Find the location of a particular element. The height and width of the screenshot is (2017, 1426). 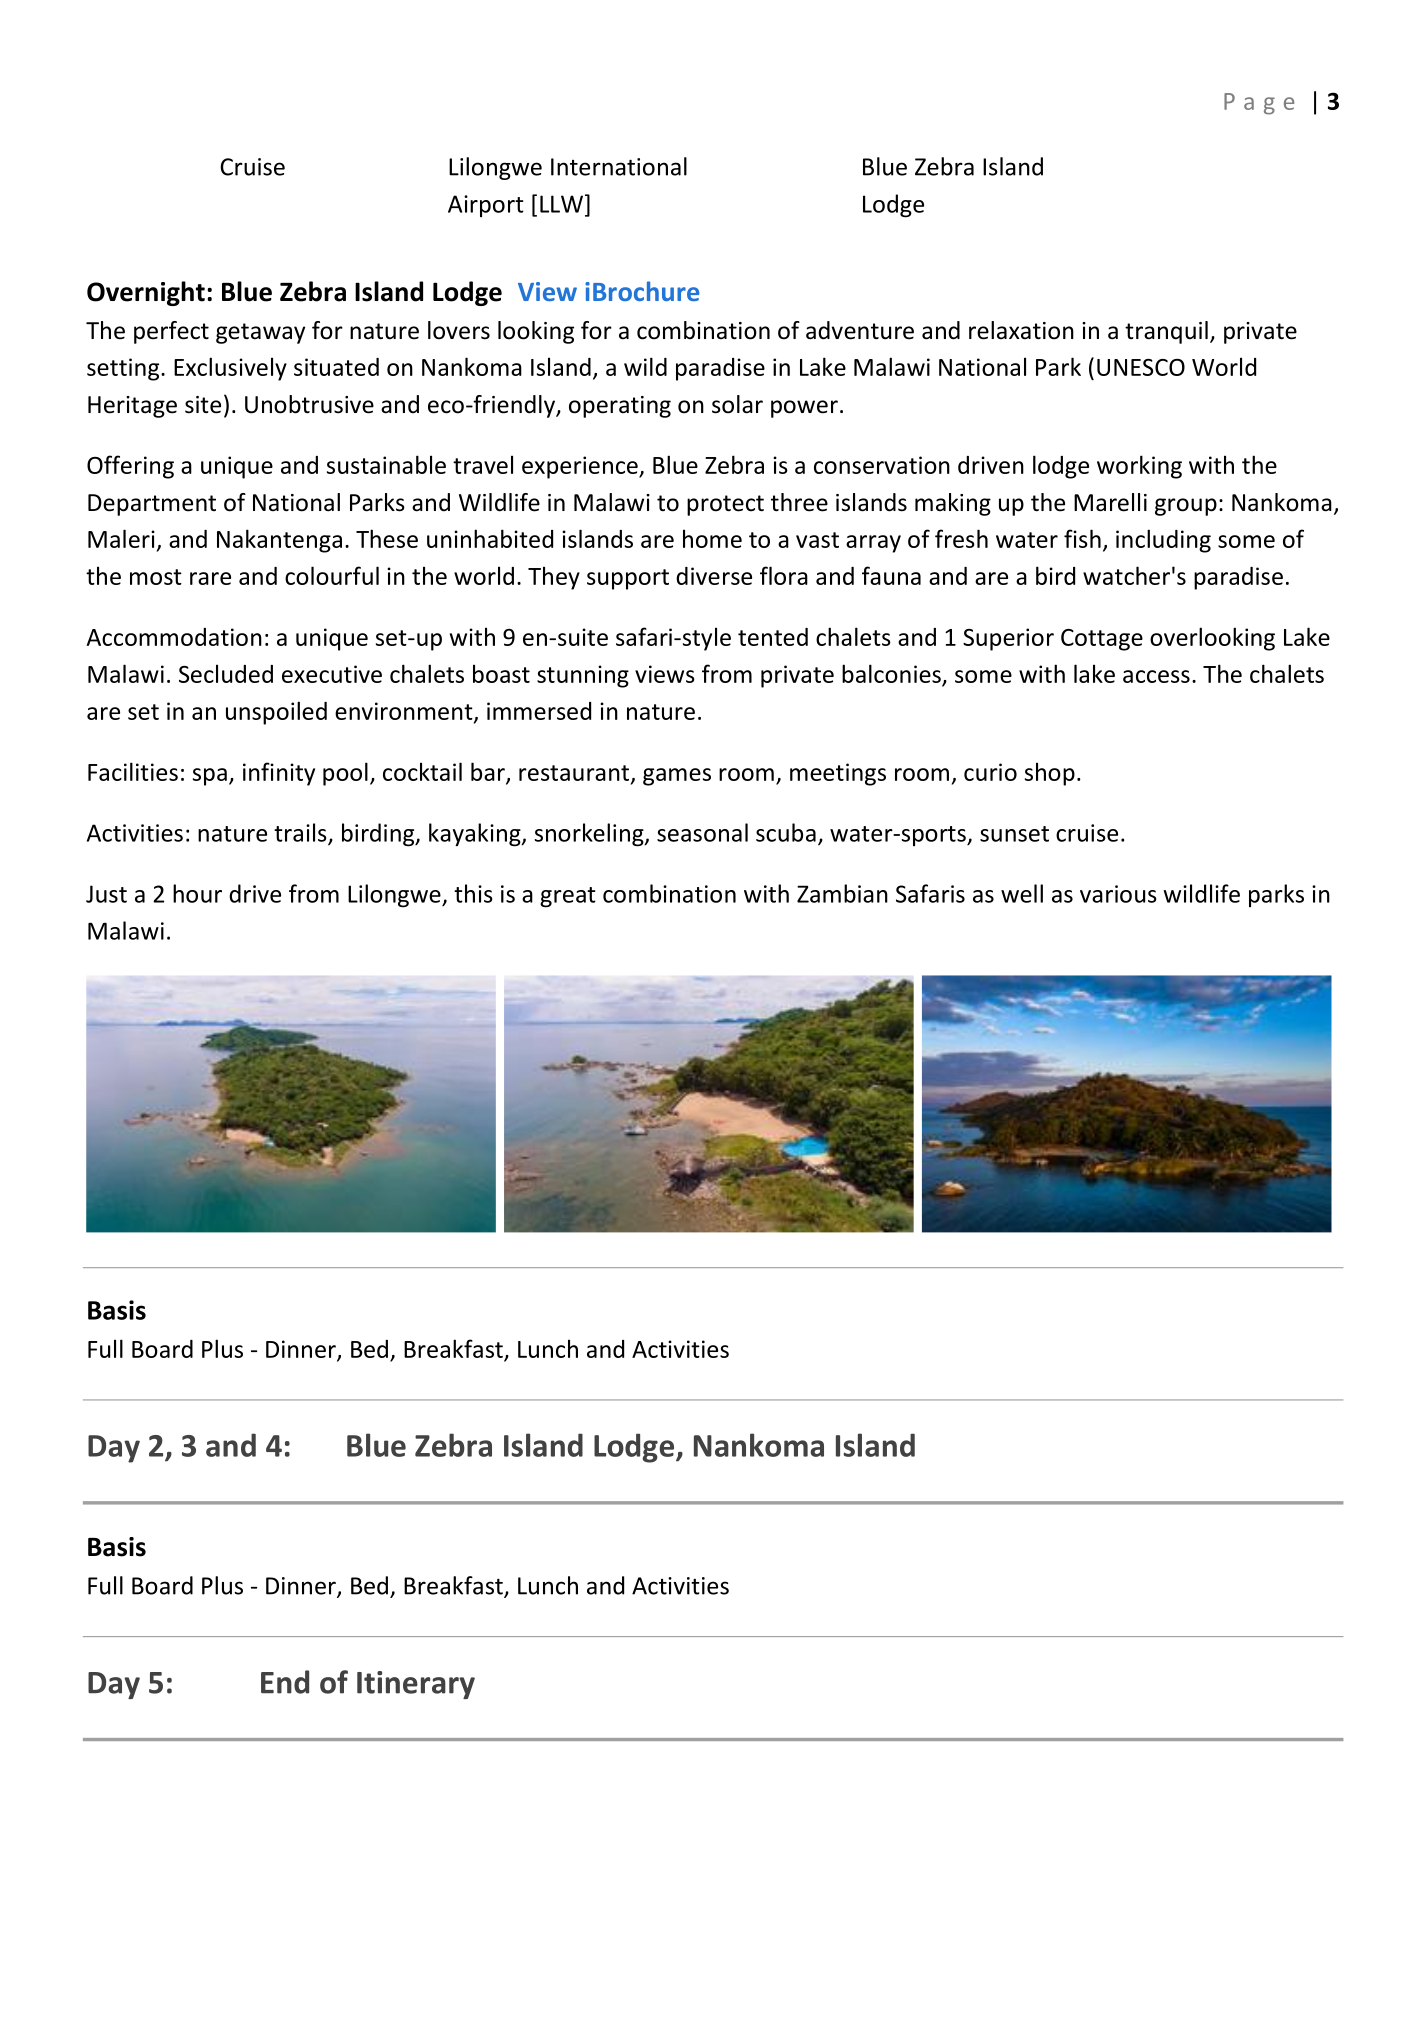

great is located at coordinates (568, 897).
